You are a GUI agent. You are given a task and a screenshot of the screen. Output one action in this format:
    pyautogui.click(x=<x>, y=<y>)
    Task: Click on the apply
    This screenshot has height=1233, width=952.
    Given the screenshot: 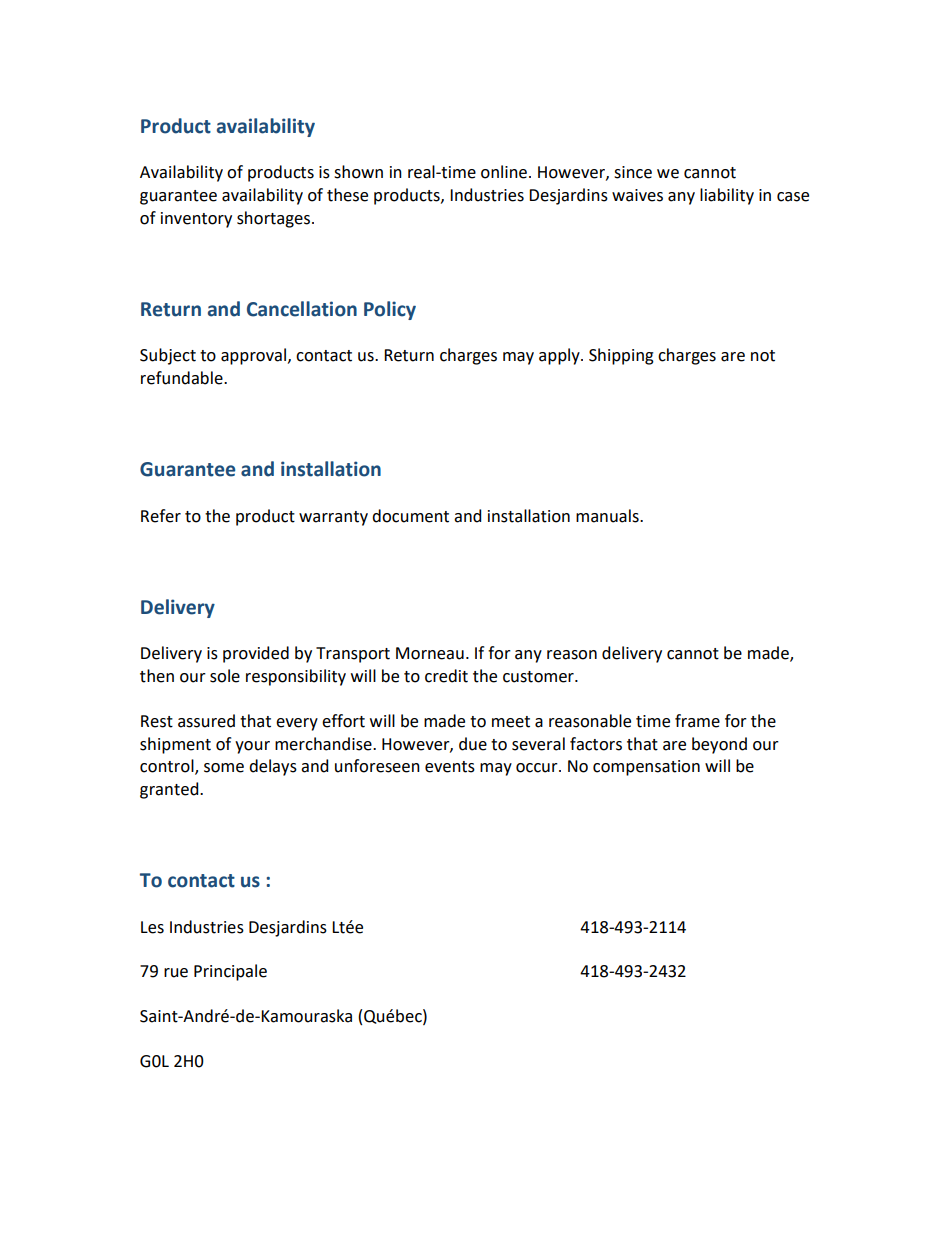 What is the action you would take?
    pyautogui.click(x=560, y=356)
